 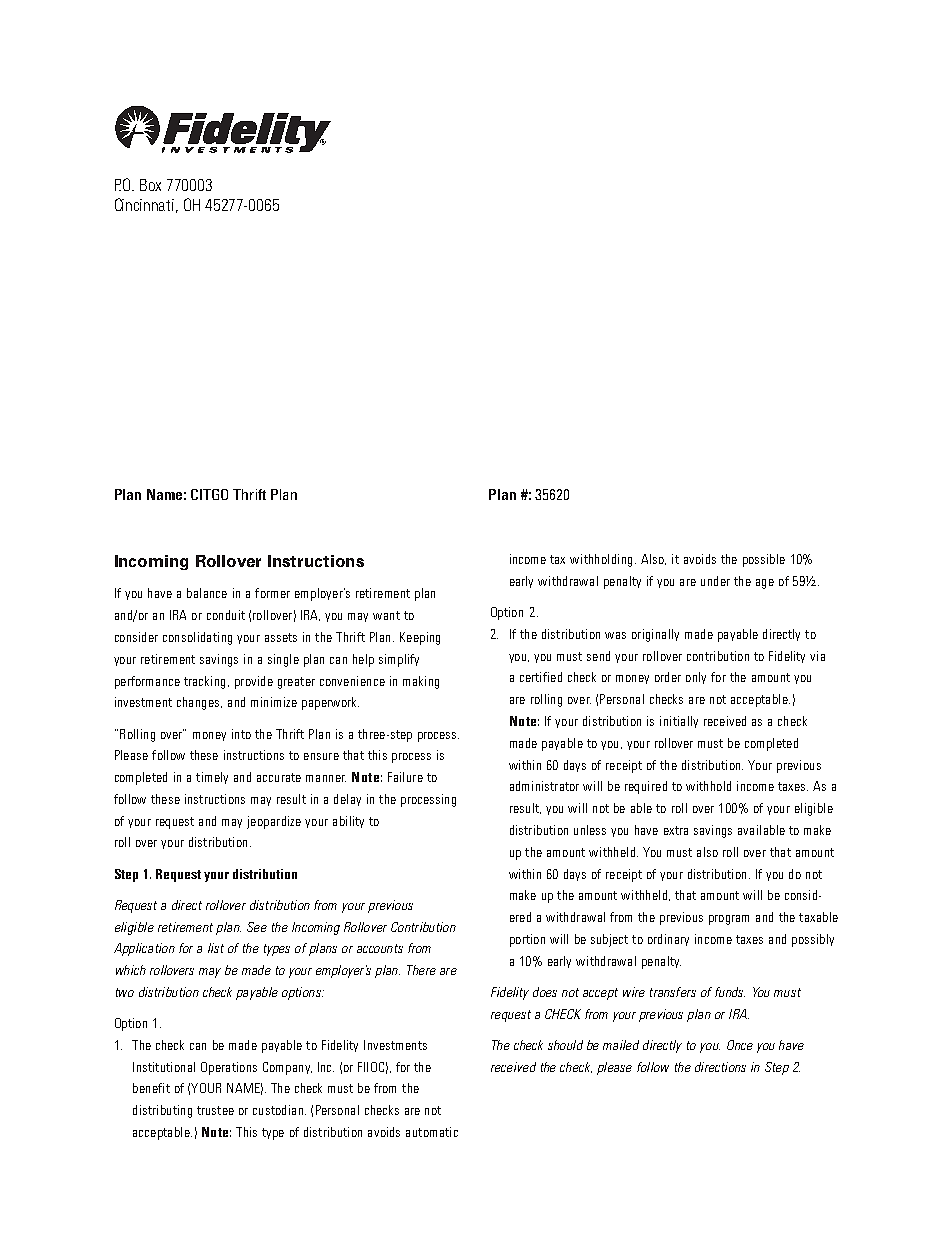 What do you see at coordinates (765, 584) in the screenshot?
I see `age` at bounding box center [765, 584].
